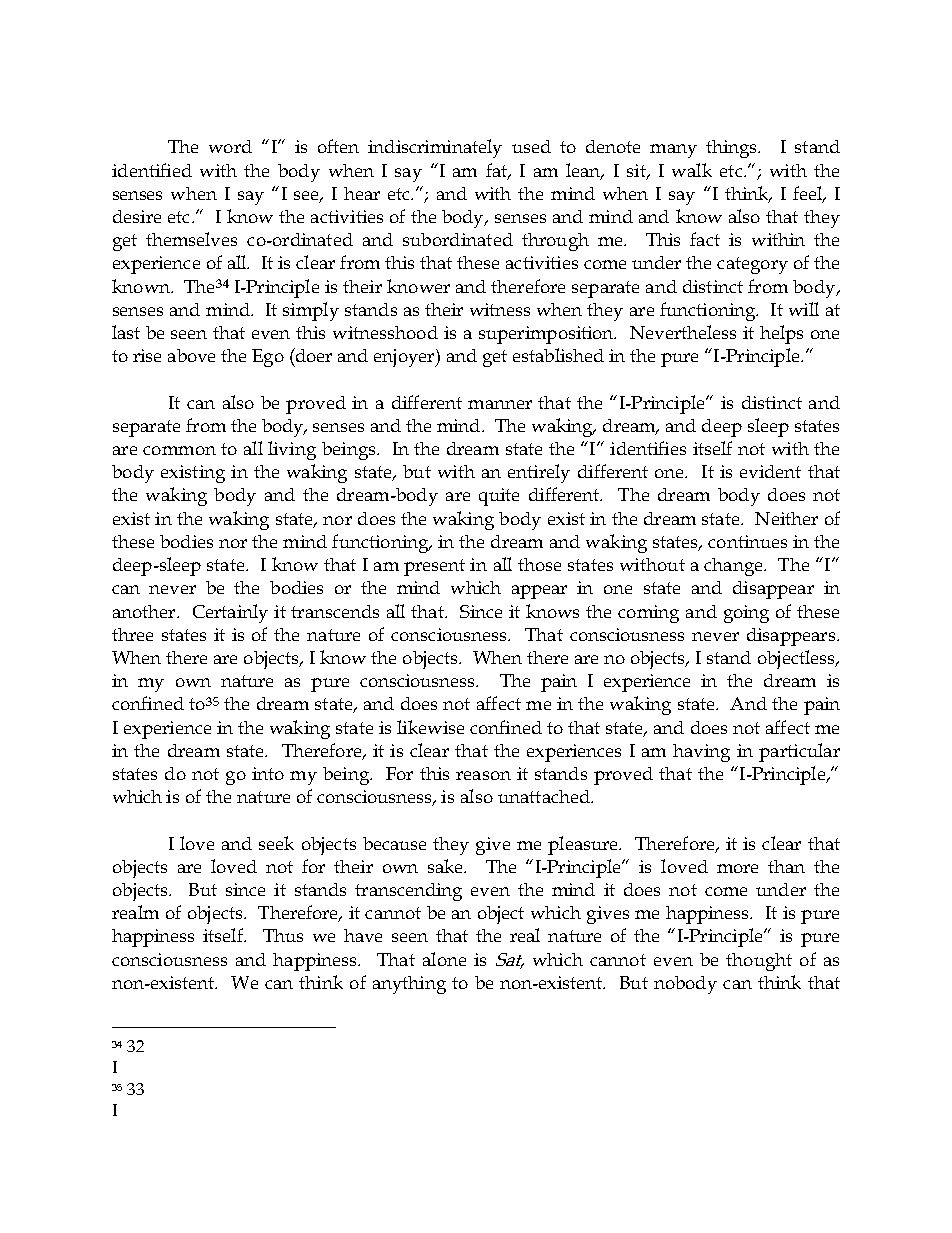 This screenshot has width=952, height=1233. I want to click on common, so click(179, 450).
